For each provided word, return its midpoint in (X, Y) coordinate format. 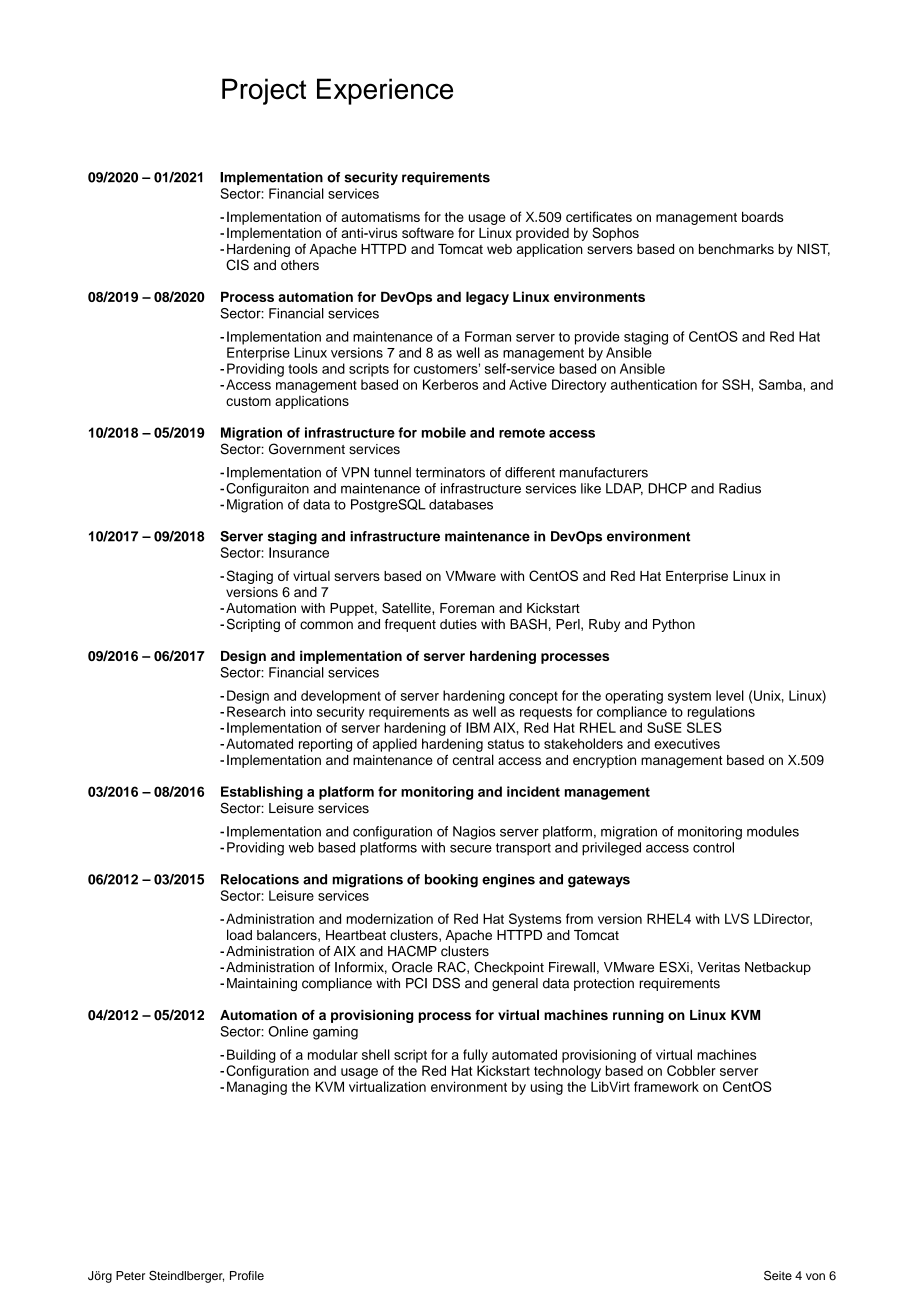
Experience (385, 91)
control (713, 847)
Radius (740, 488)
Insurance (299, 552)
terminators (450, 472)
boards (763, 217)
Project (264, 91)
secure (471, 849)
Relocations (260, 879)
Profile (247, 1275)
